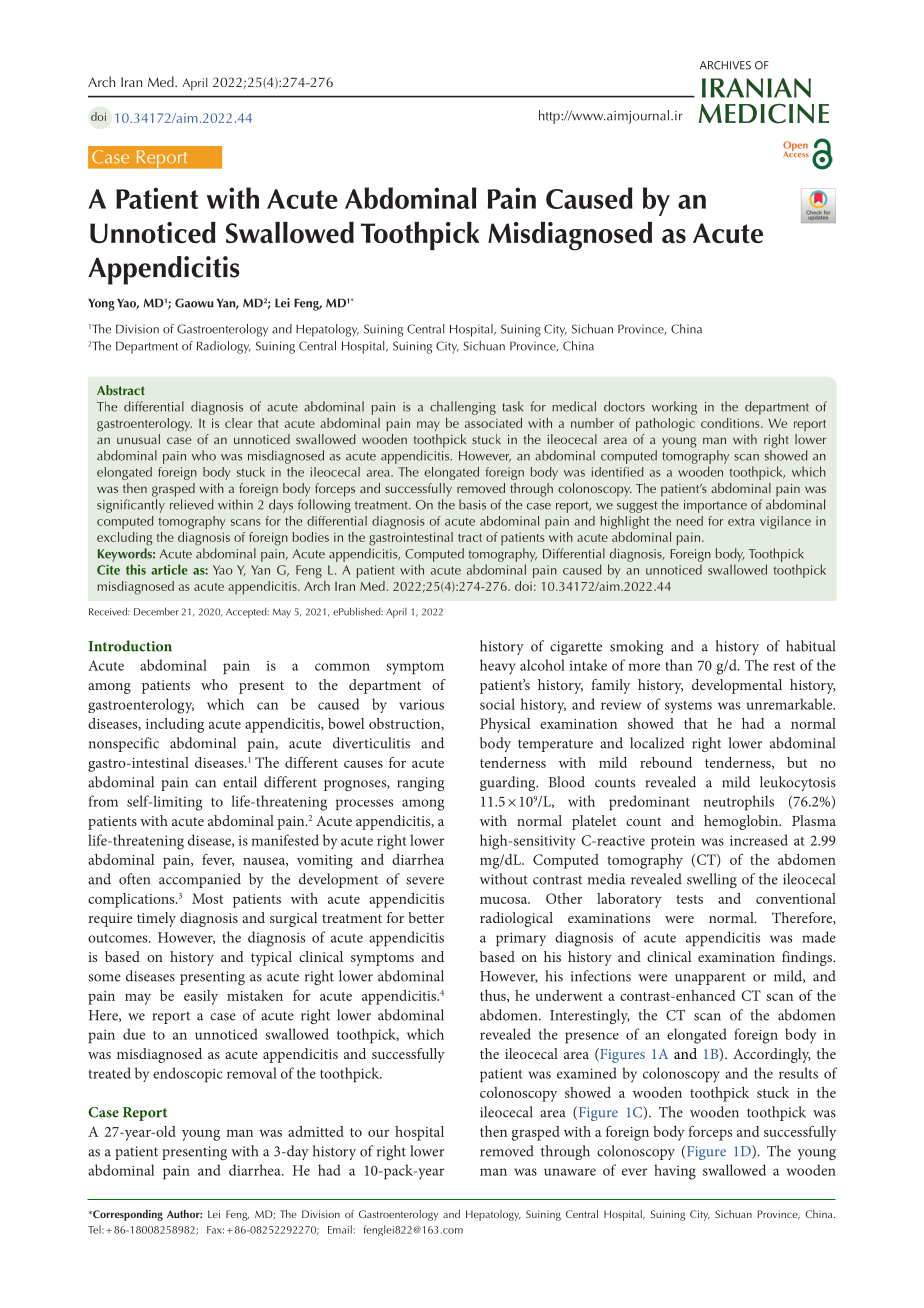 The width and height of the page is (924, 1308). Describe the element at coordinates (130, 646) in the page. I see `Introduction` at that location.
